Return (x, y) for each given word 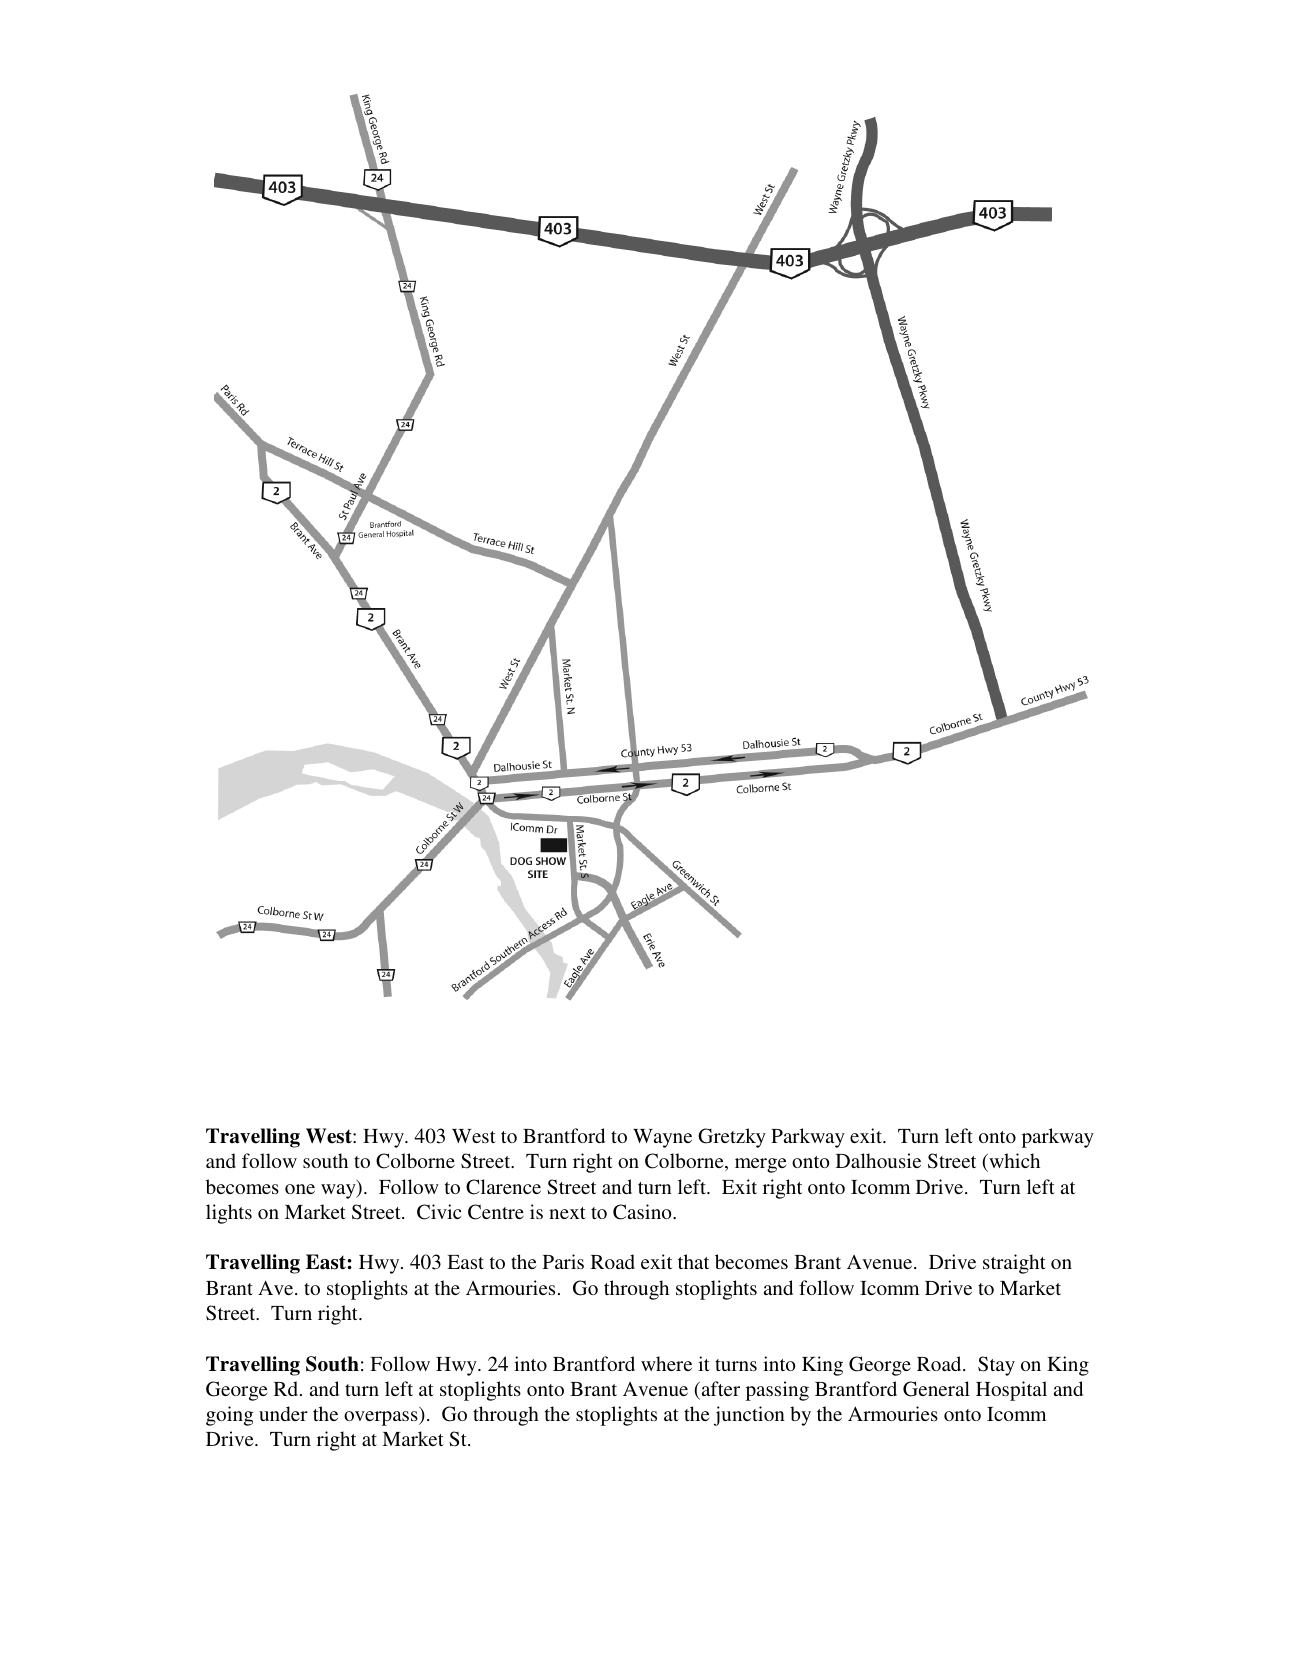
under (283, 1413)
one (300, 1189)
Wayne (662, 1138)
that (693, 1261)
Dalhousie (878, 1160)
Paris (563, 1261)
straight (1014, 1264)
